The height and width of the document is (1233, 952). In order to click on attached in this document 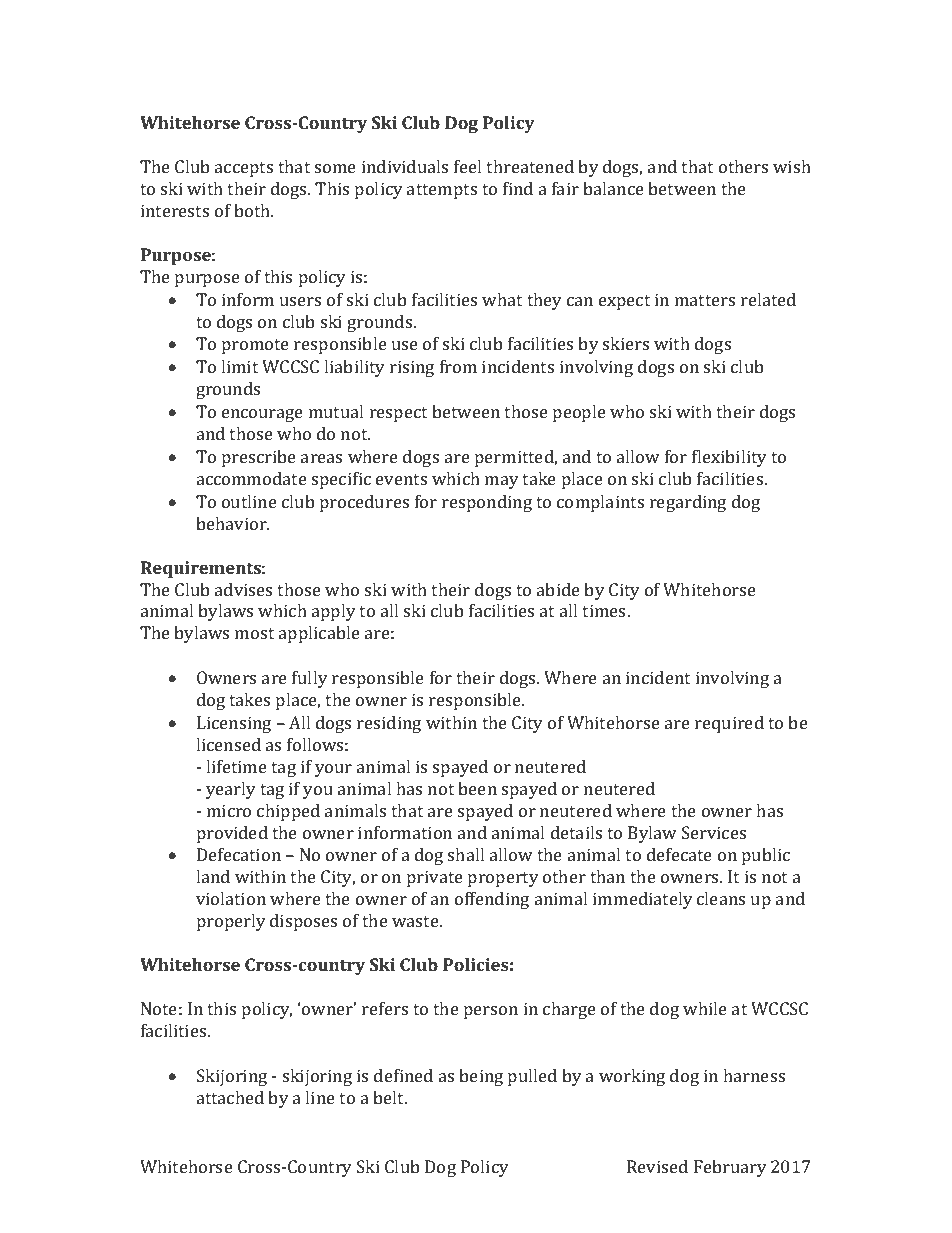, I will do `click(230, 1097)`.
